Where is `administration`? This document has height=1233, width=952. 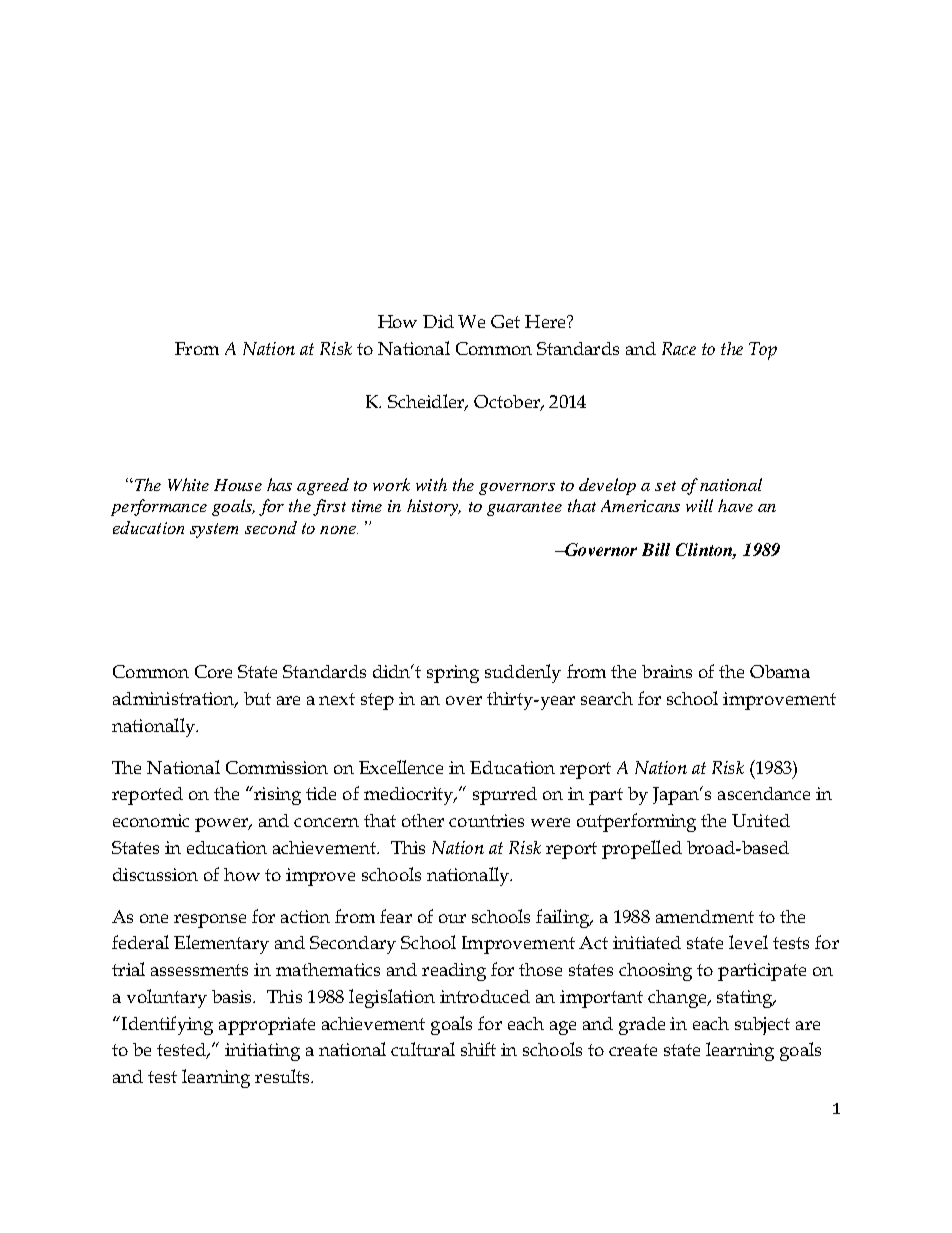 administration is located at coordinates (175, 699).
